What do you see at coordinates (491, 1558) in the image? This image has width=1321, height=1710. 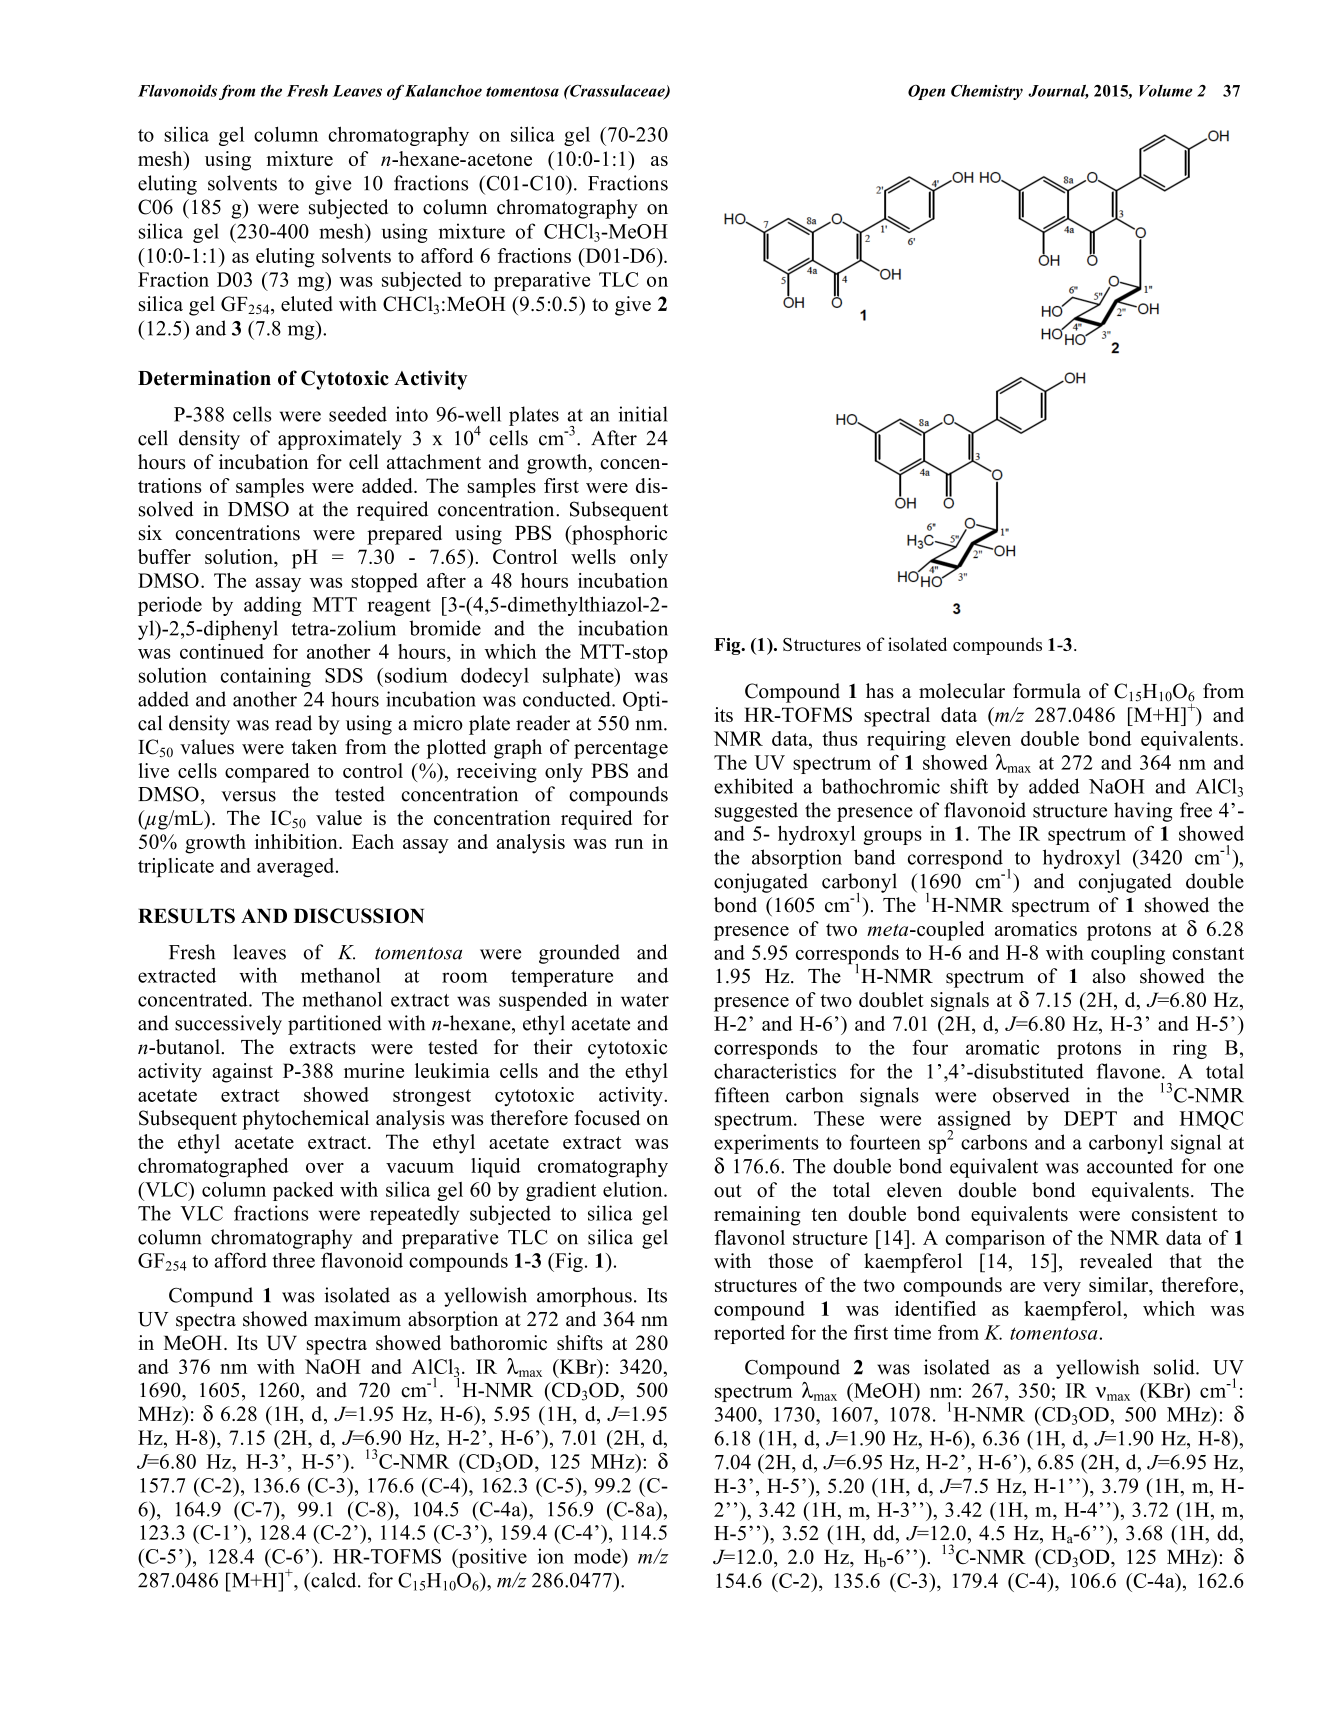 I see `positive` at bounding box center [491, 1558].
